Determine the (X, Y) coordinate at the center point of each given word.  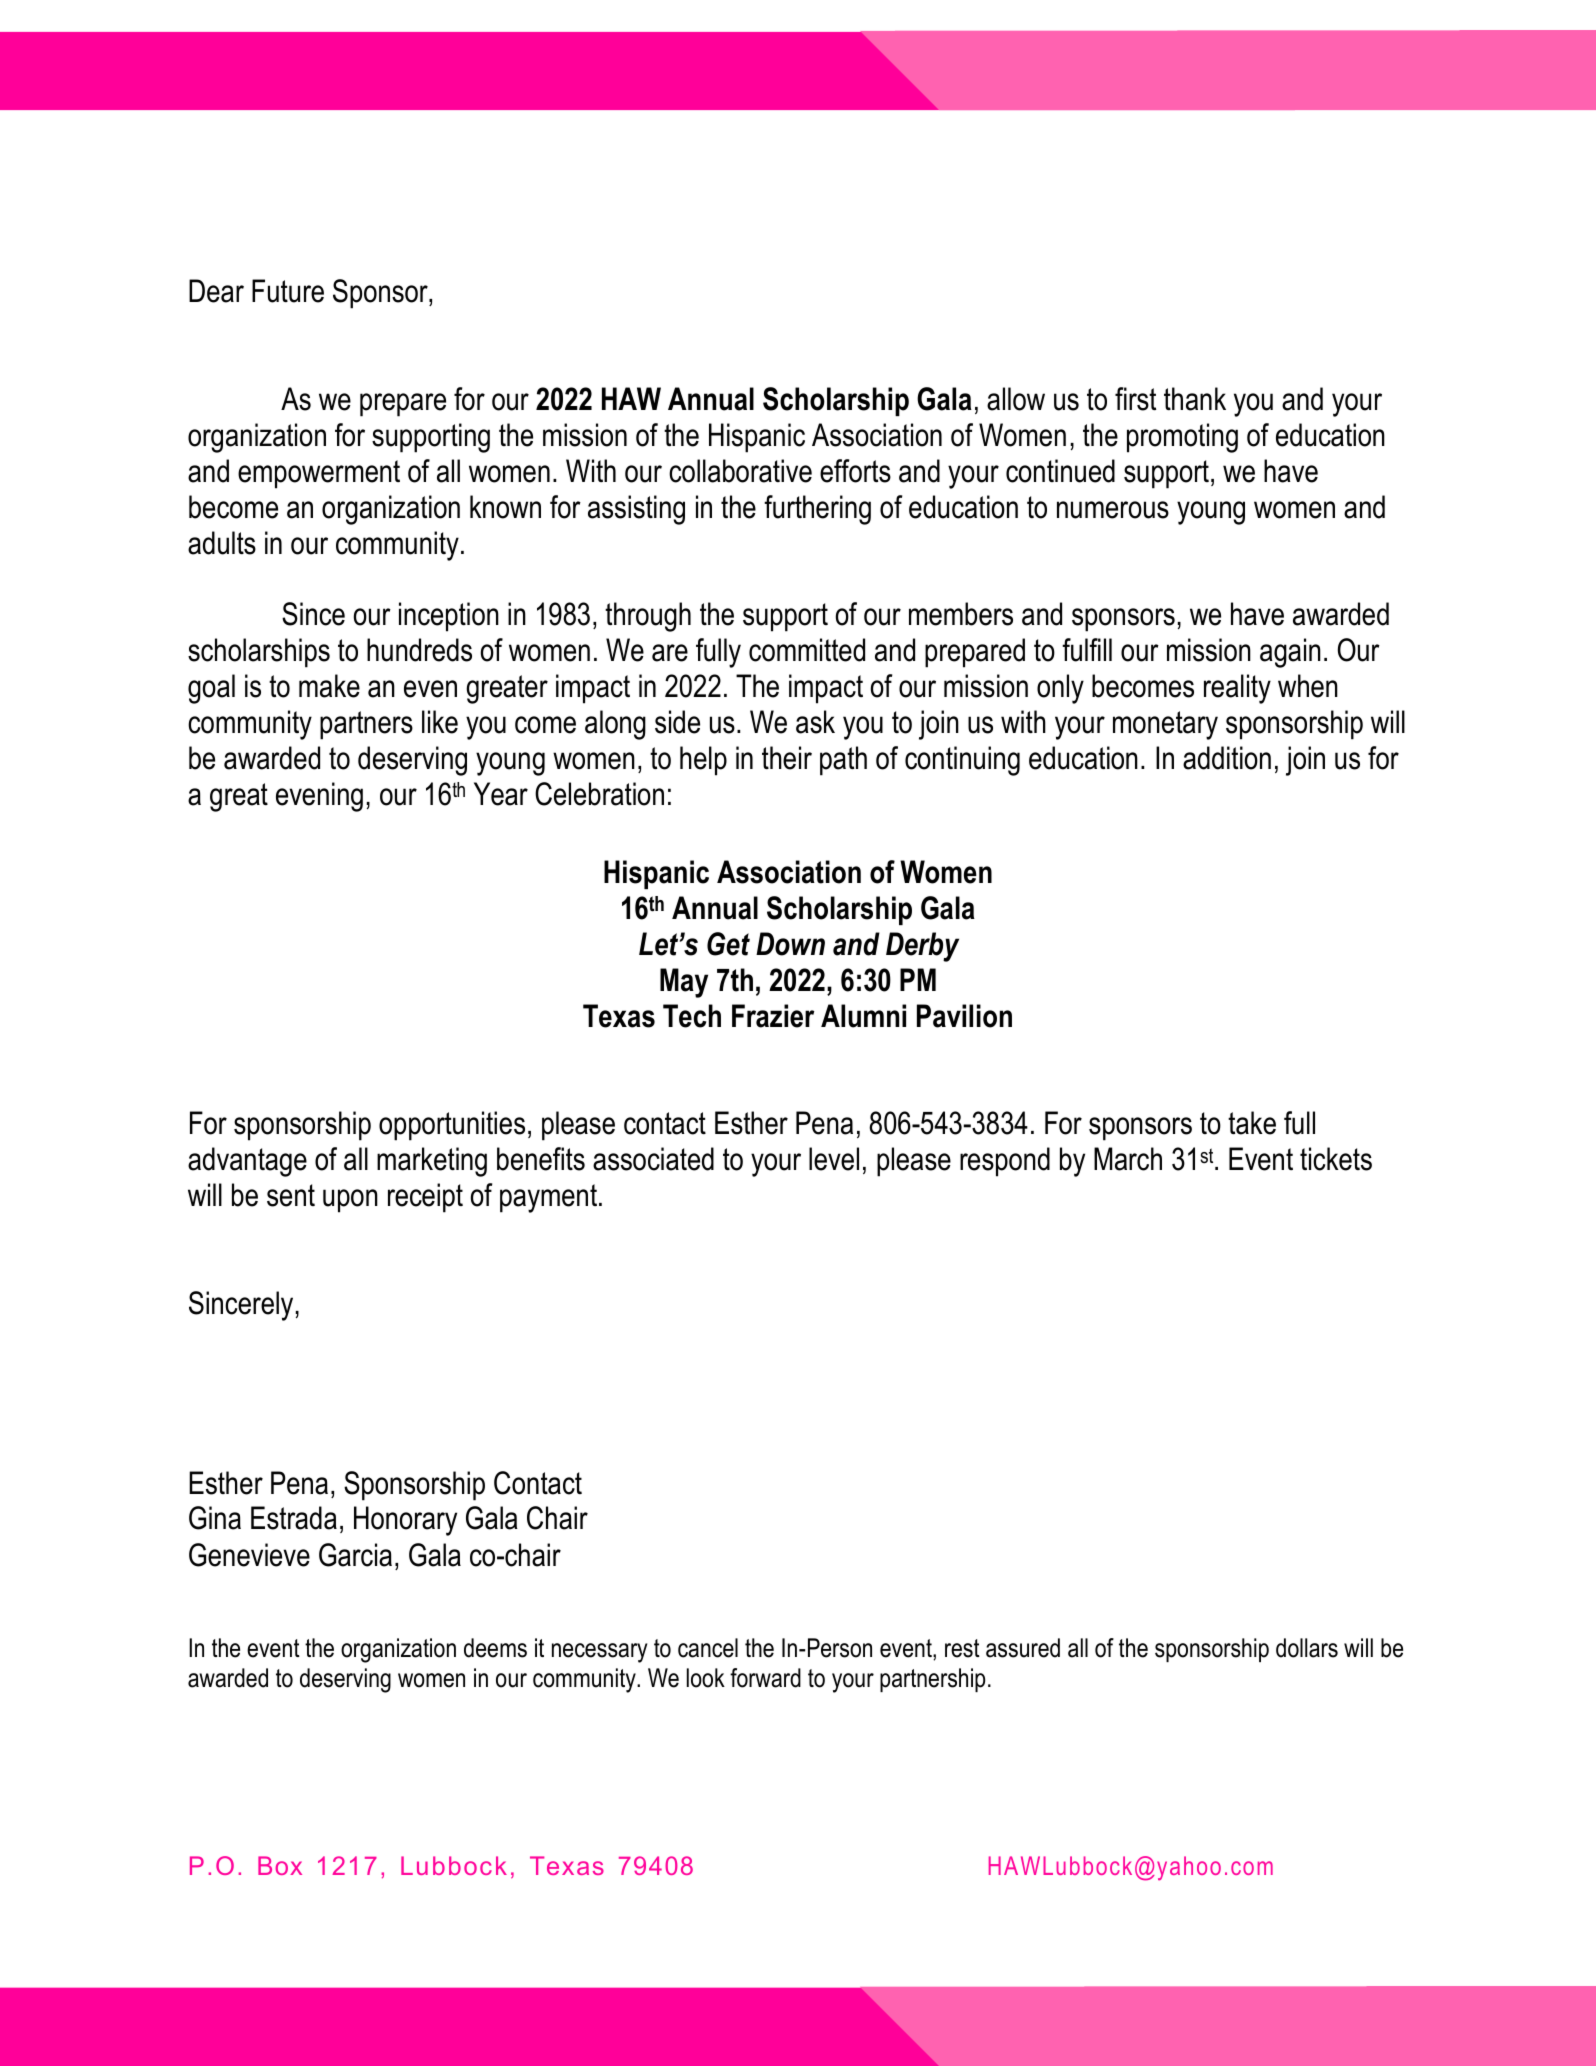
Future (288, 291)
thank (1195, 399)
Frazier (773, 1016)
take (1252, 1123)
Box (280, 1865)
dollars (1307, 1648)
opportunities (452, 1126)
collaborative (740, 471)
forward (765, 1678)
